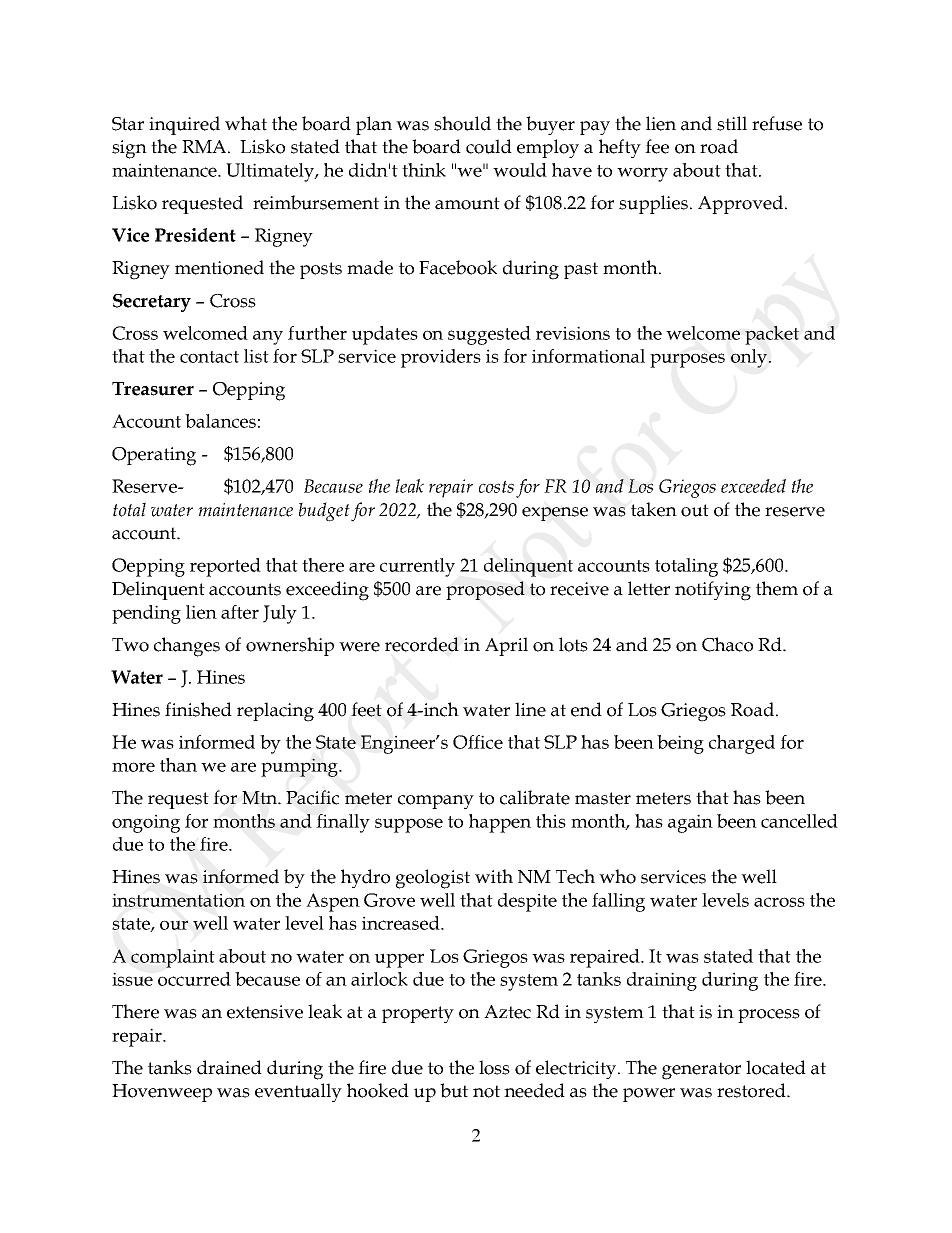  What do you see at coordinates (240, 612) in the page?
I see `after` at bounding box center [240, 612].
